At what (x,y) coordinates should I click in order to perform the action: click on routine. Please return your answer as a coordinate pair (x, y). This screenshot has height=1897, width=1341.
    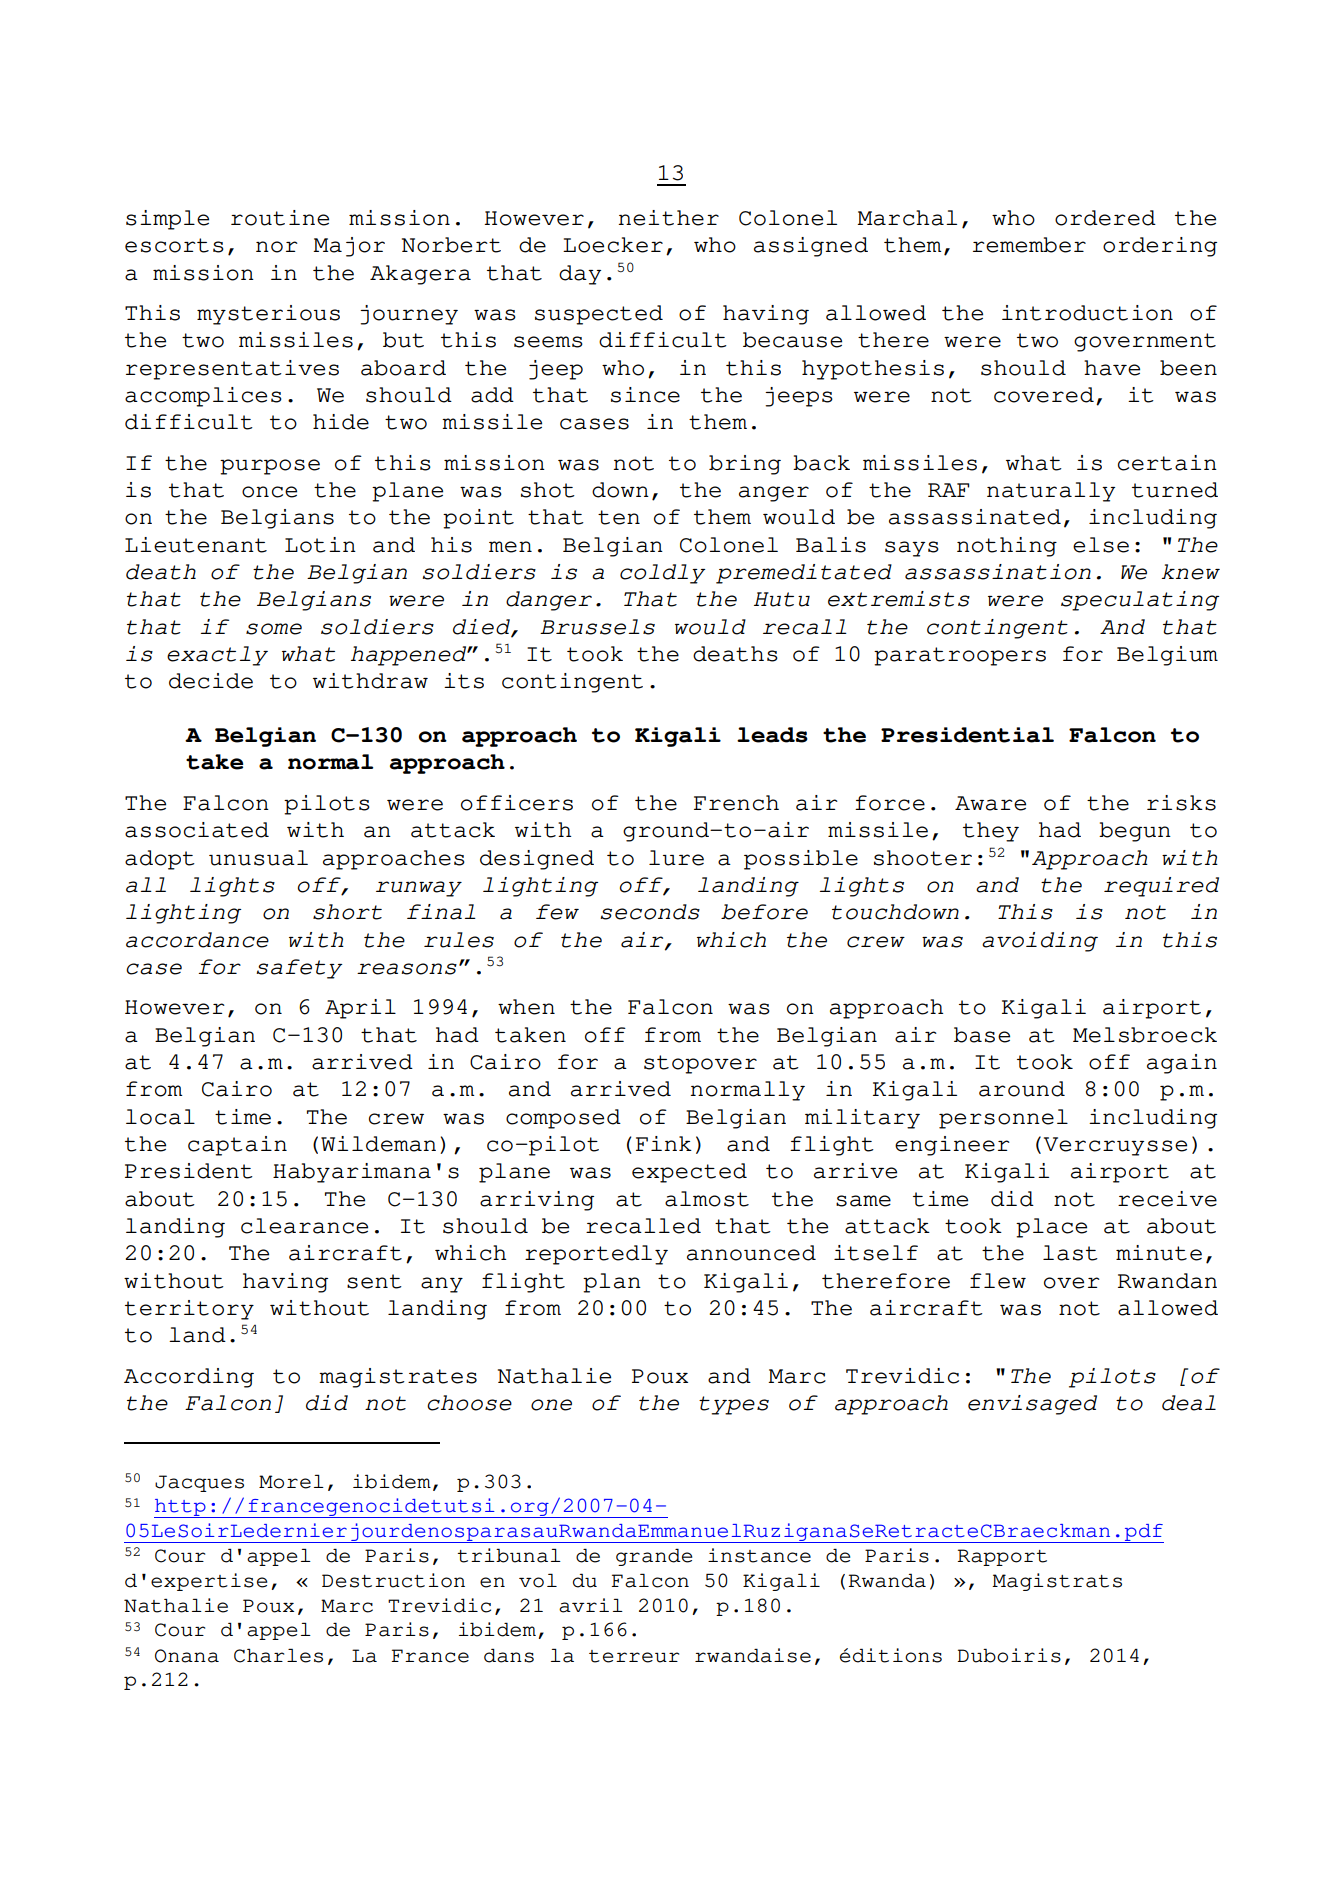
    Looking at the image, I should click on (280, 218).
